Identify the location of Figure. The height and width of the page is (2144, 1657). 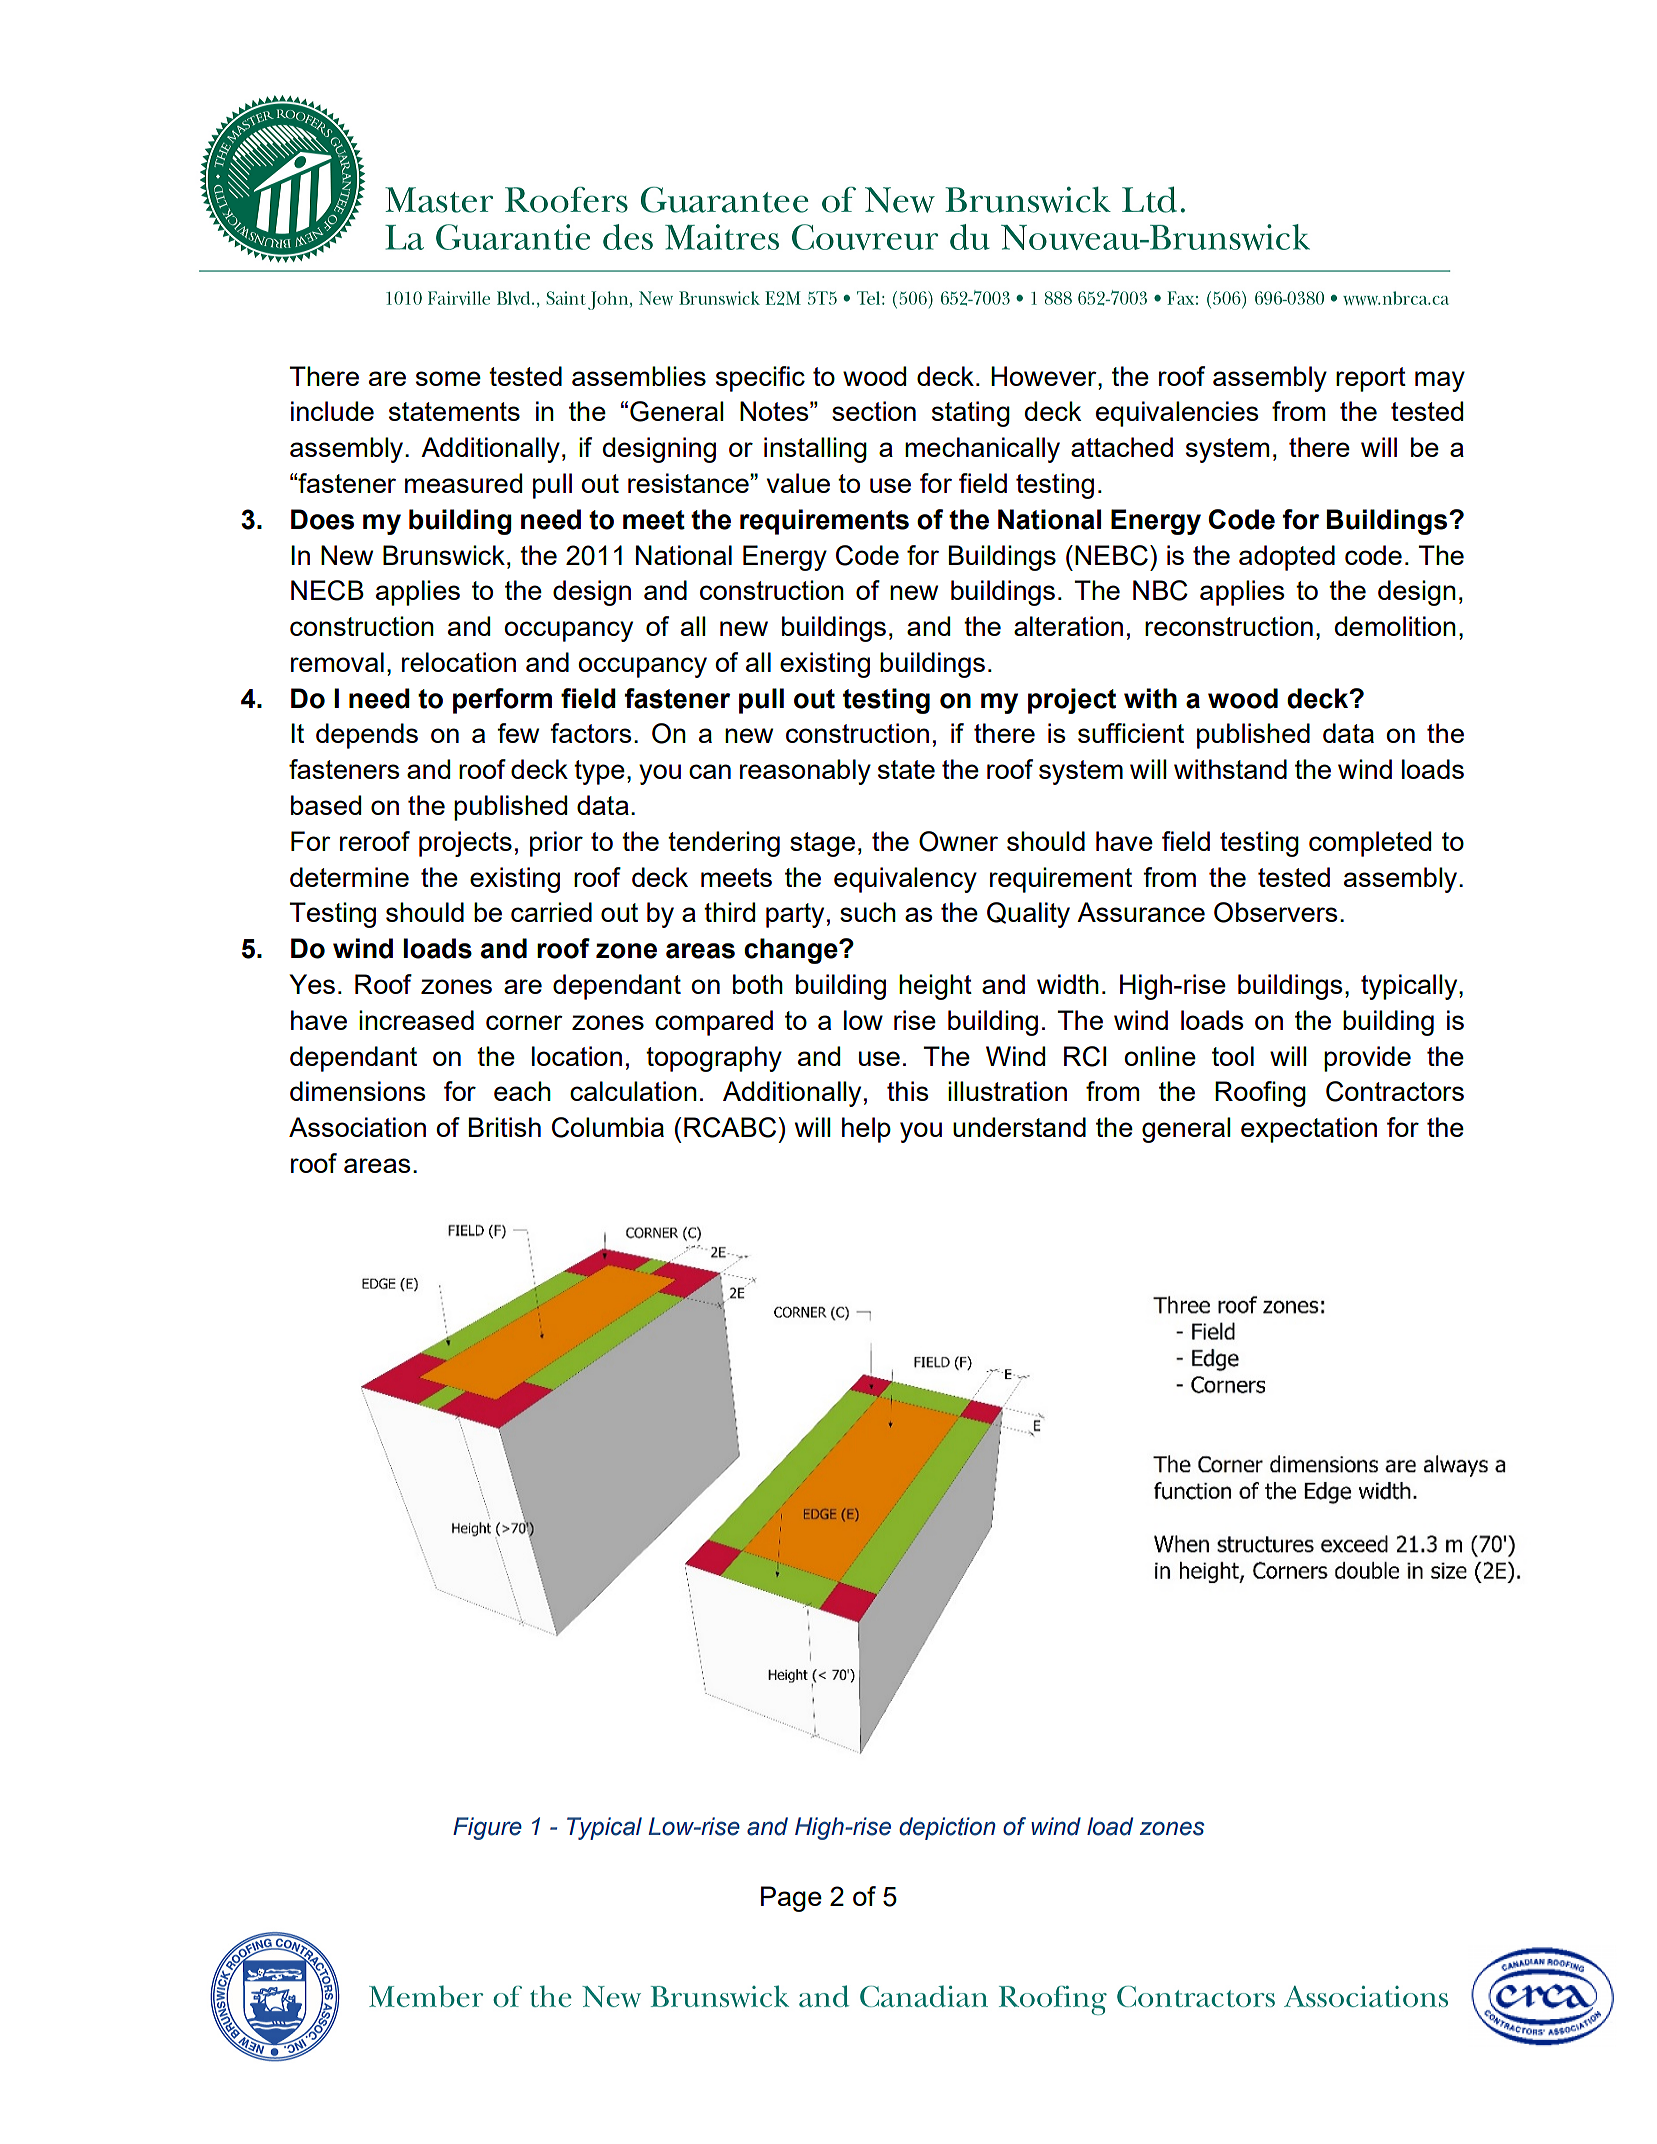
(487, 1828).
